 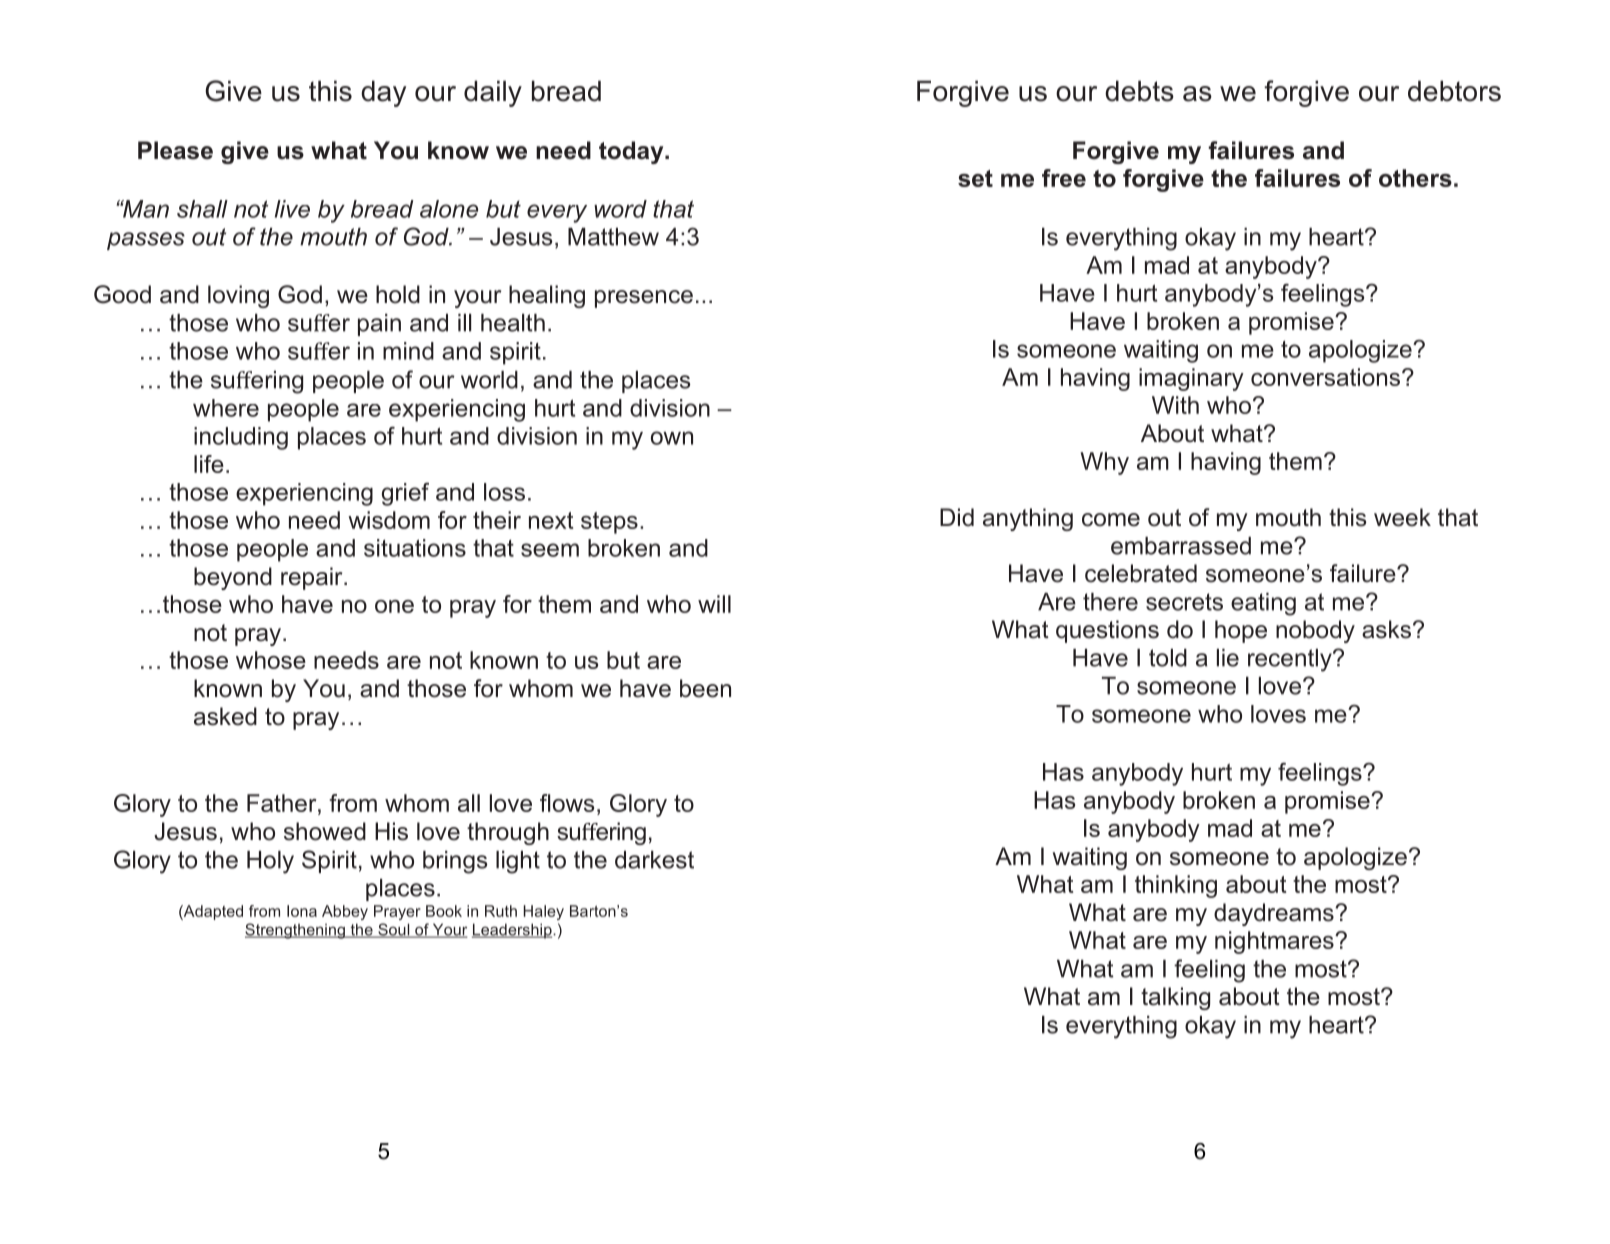 What do you see at coordinates (296, 931) in the screenshot?
I see `Strengthening` at bounding box center [296, 931].
